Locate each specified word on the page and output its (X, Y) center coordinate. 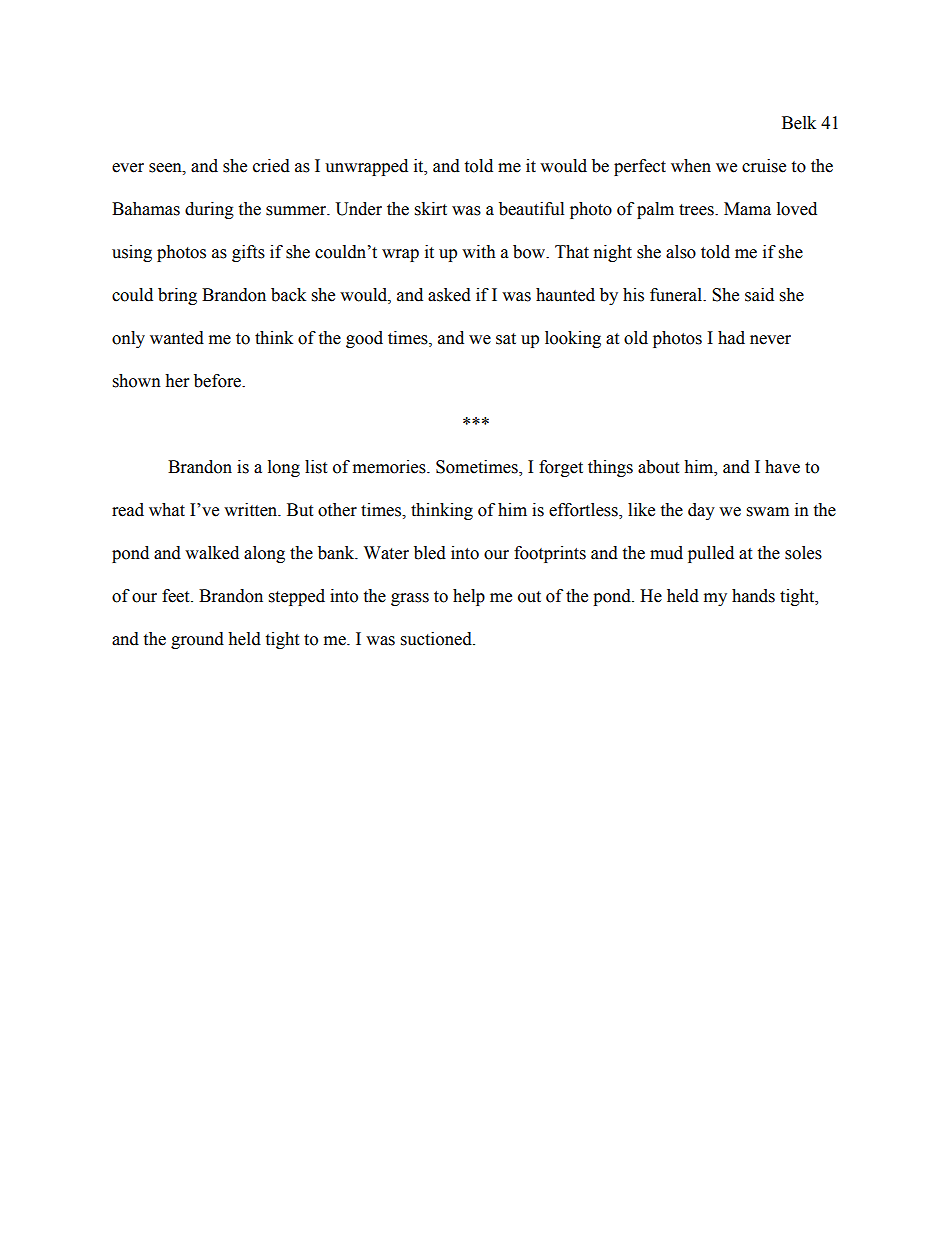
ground (197, 640)
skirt (431, 209)
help (469, 597)
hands (753, 596)
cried (271, 166)
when (691, 166)
